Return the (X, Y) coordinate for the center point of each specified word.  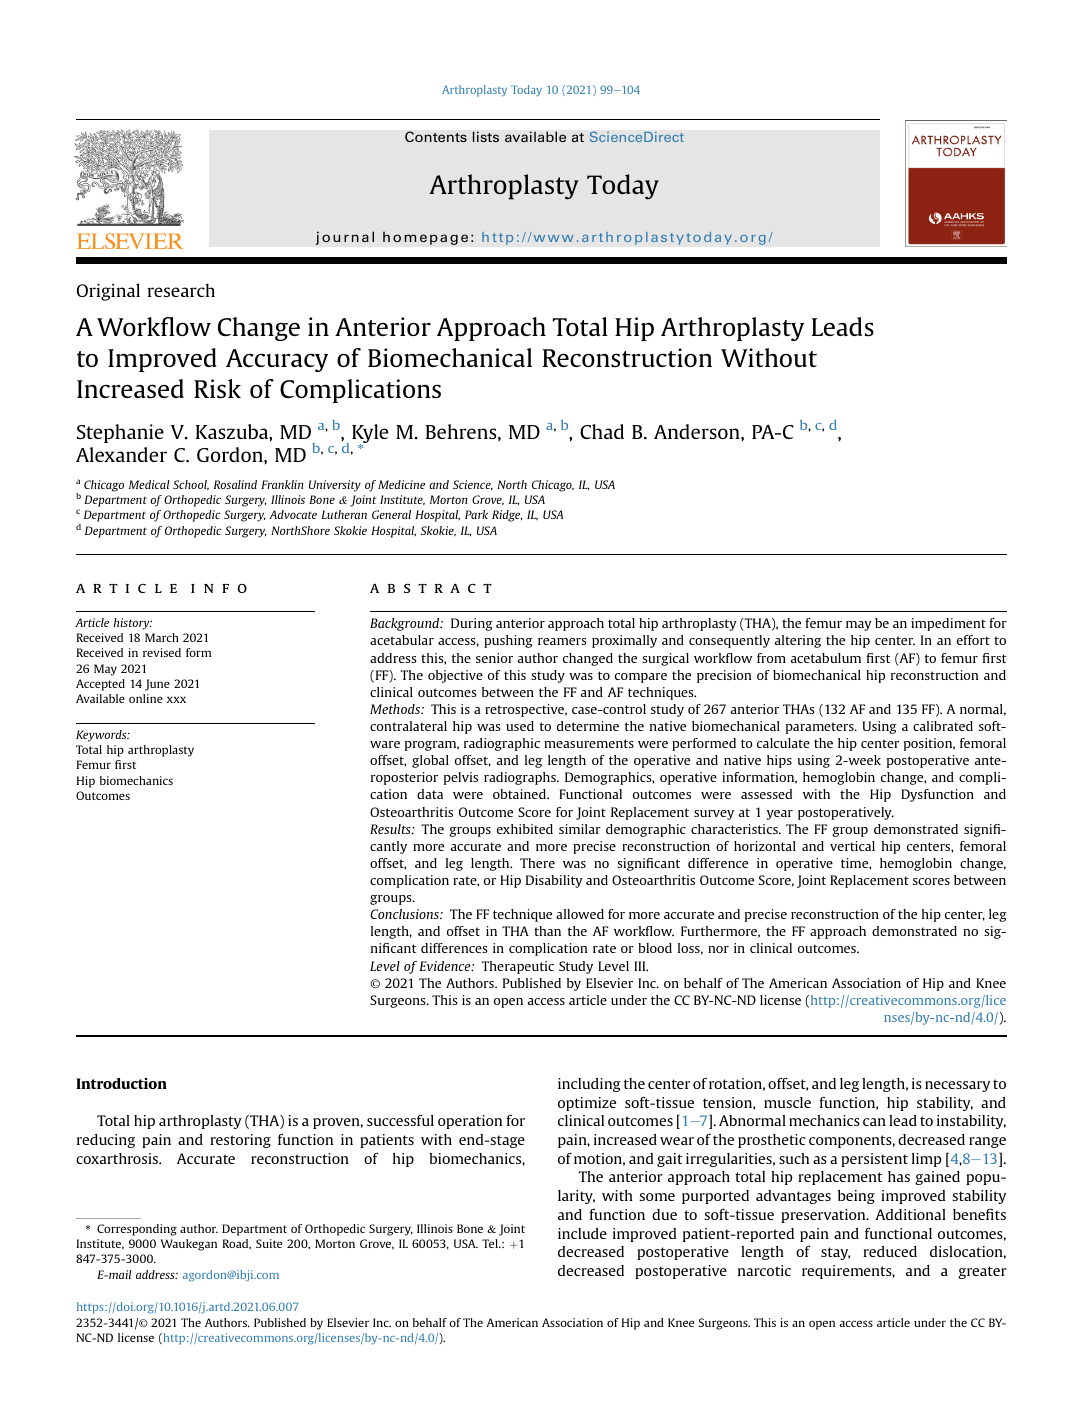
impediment (948, 624)
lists (485, 137)
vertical (852, 846)
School (191, 485)
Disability (554, 881)
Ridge (507, 516)
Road (237, 1244)
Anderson (698, 431)
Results (391, 829)
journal (344, 238)
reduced (890, 1251)
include (582, 1233)
